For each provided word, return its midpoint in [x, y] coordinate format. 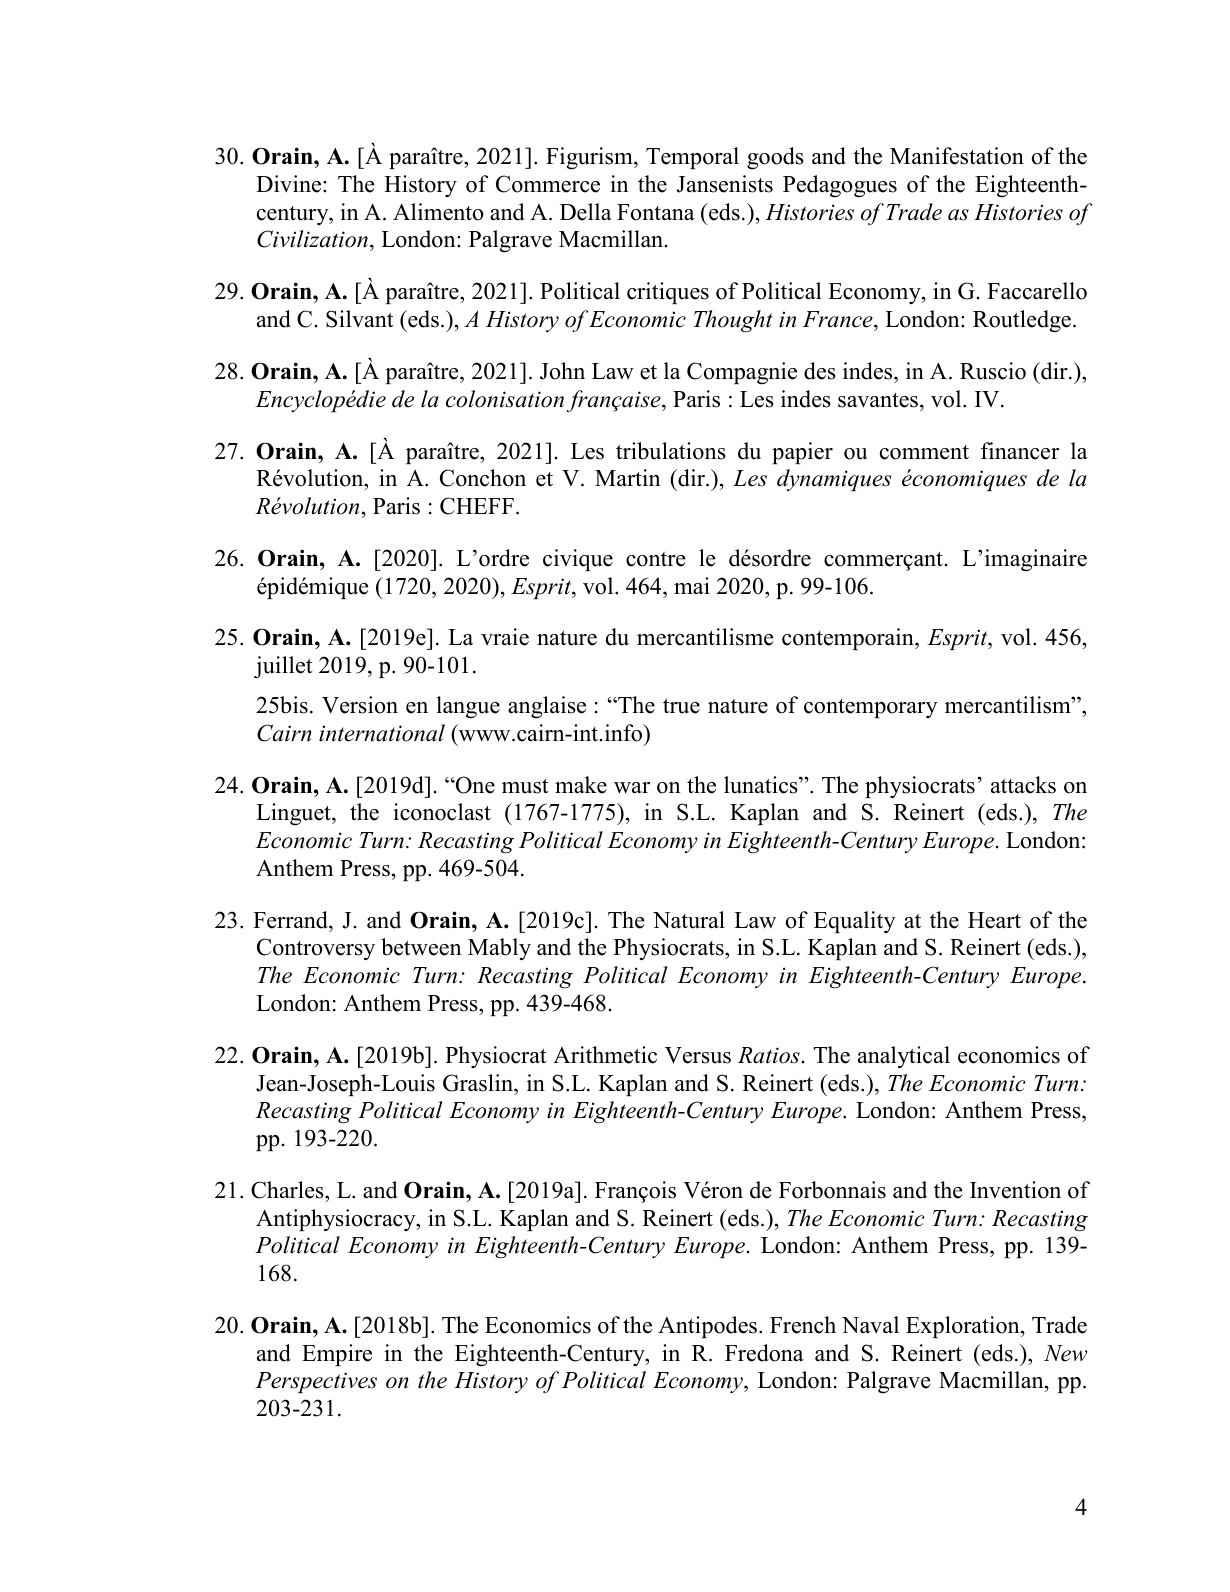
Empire [337, 1355]
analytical [904, 1057]
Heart [994, 920]
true [681, 706]
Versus [698, 1055]
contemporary [871, 708]
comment [924, 452]
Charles [288, 1190]
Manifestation [957, 156]
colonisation [505, 399]
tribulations [671, 451]
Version [360, 705]
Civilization [312, 239]
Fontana [656, 212]
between [421, 947]
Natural [689, 920]
